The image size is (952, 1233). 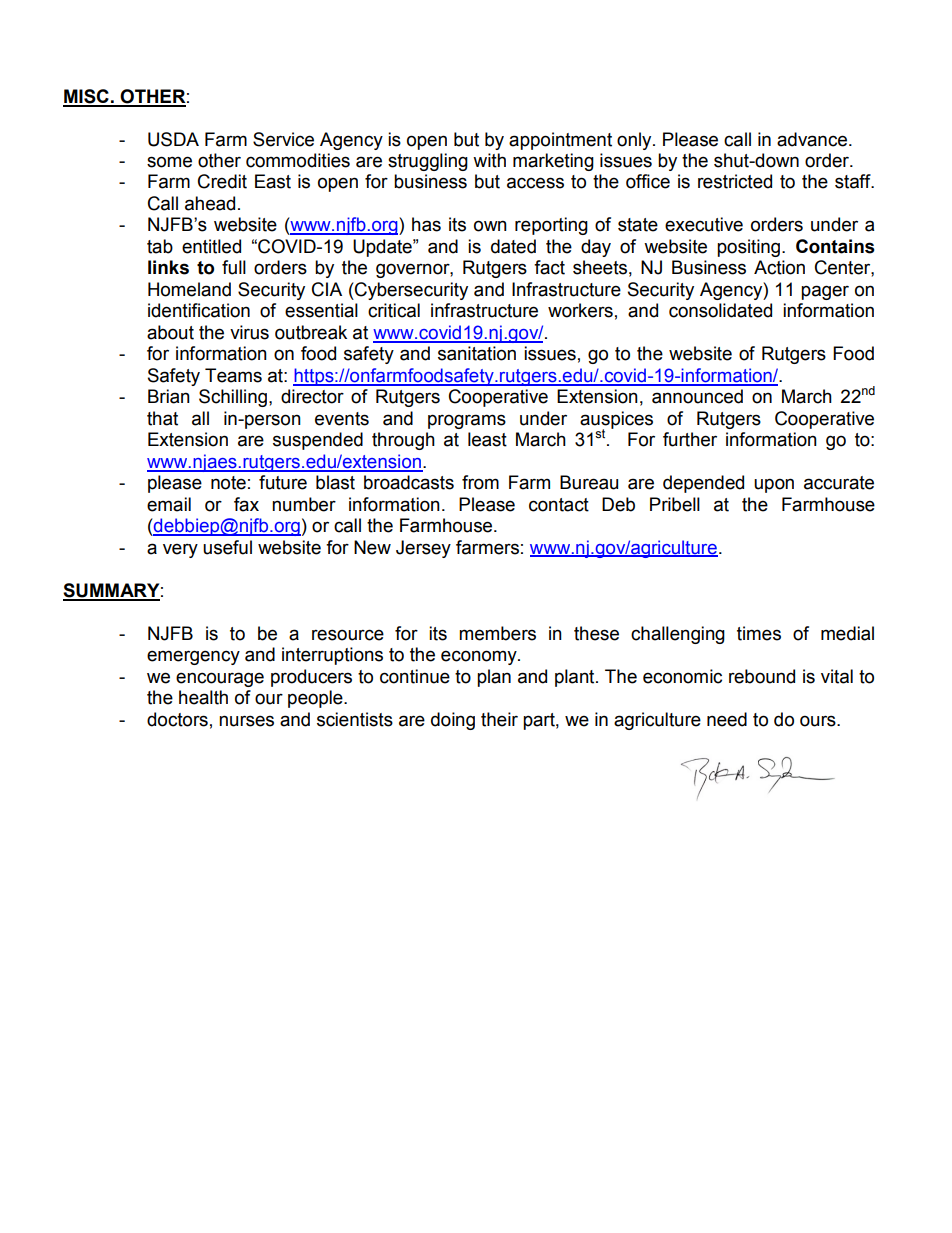 What do you see at coordinates (233, 375) in the document?
I see `Teams` at bounding box center [233, 375].
